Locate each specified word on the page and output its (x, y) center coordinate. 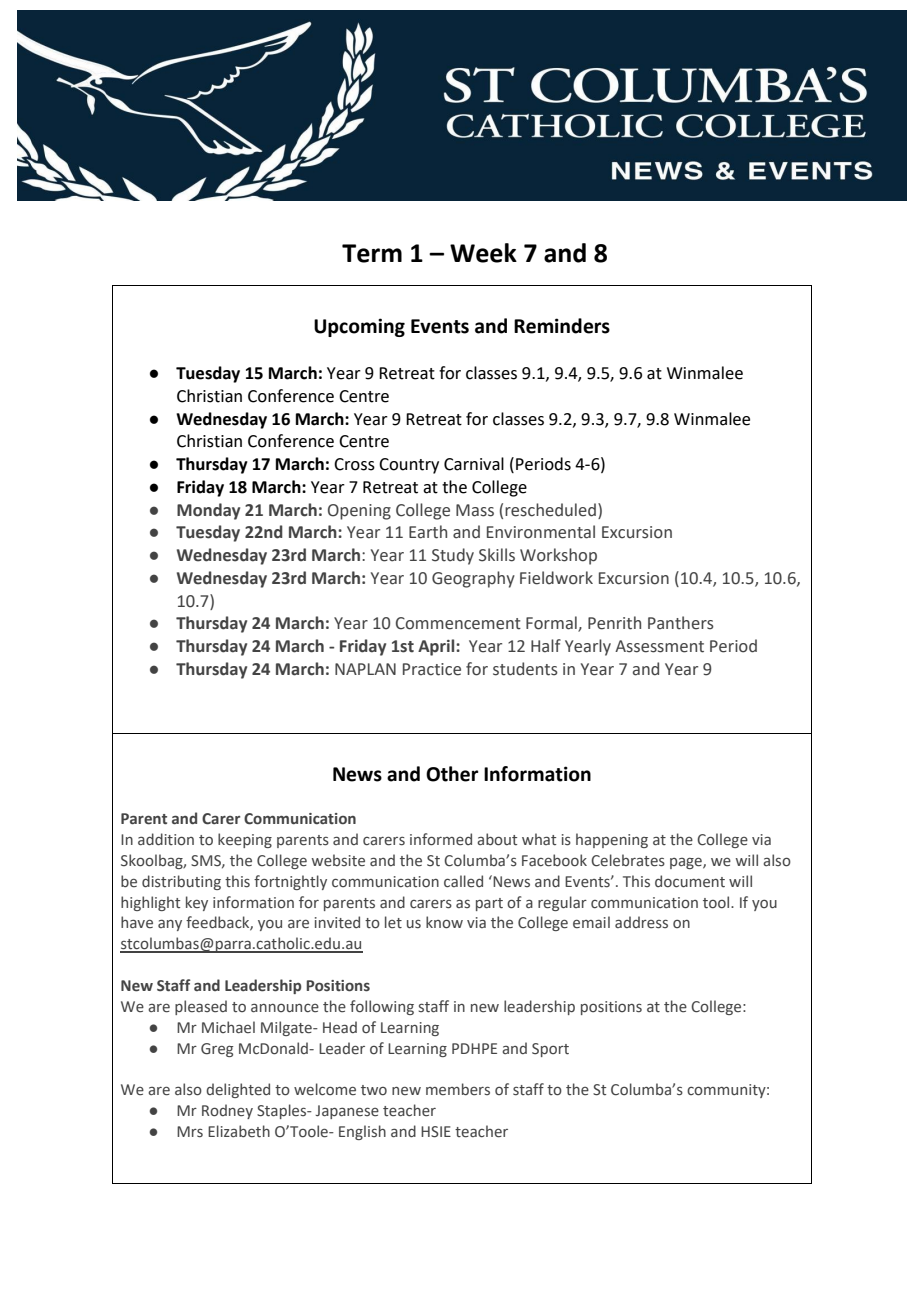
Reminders (562, 326)
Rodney (227, 1111)
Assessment (659, 646)
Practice (432, 669)
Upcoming (359, 327)
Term (372, 253)
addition (166, 839)
